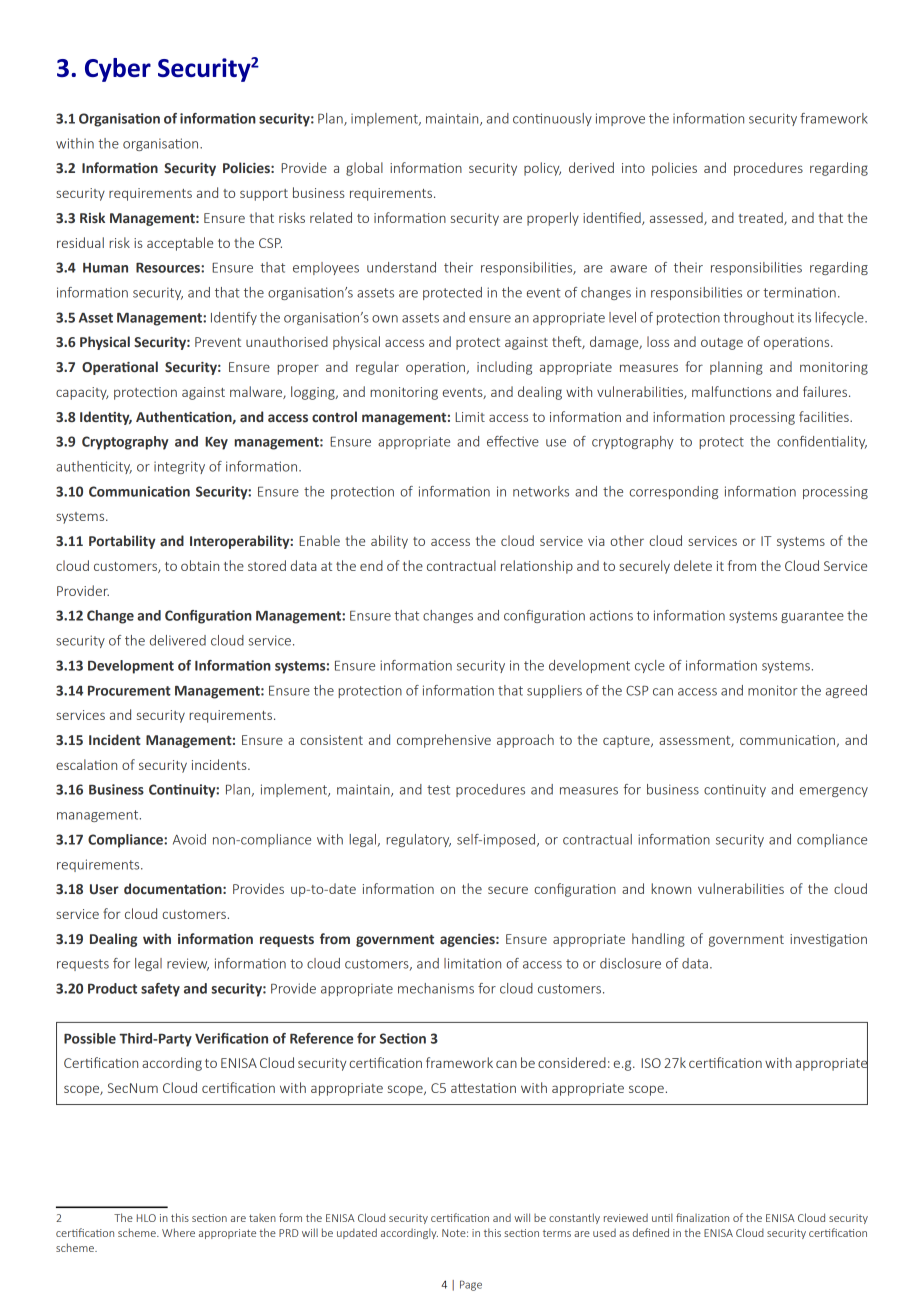 Image resolution: width=924 pixels, height=1308 pixels. What do you see at coordinates (106, 418) in the screenshot?
I see `Identity` at bounding box center [106, 418].
